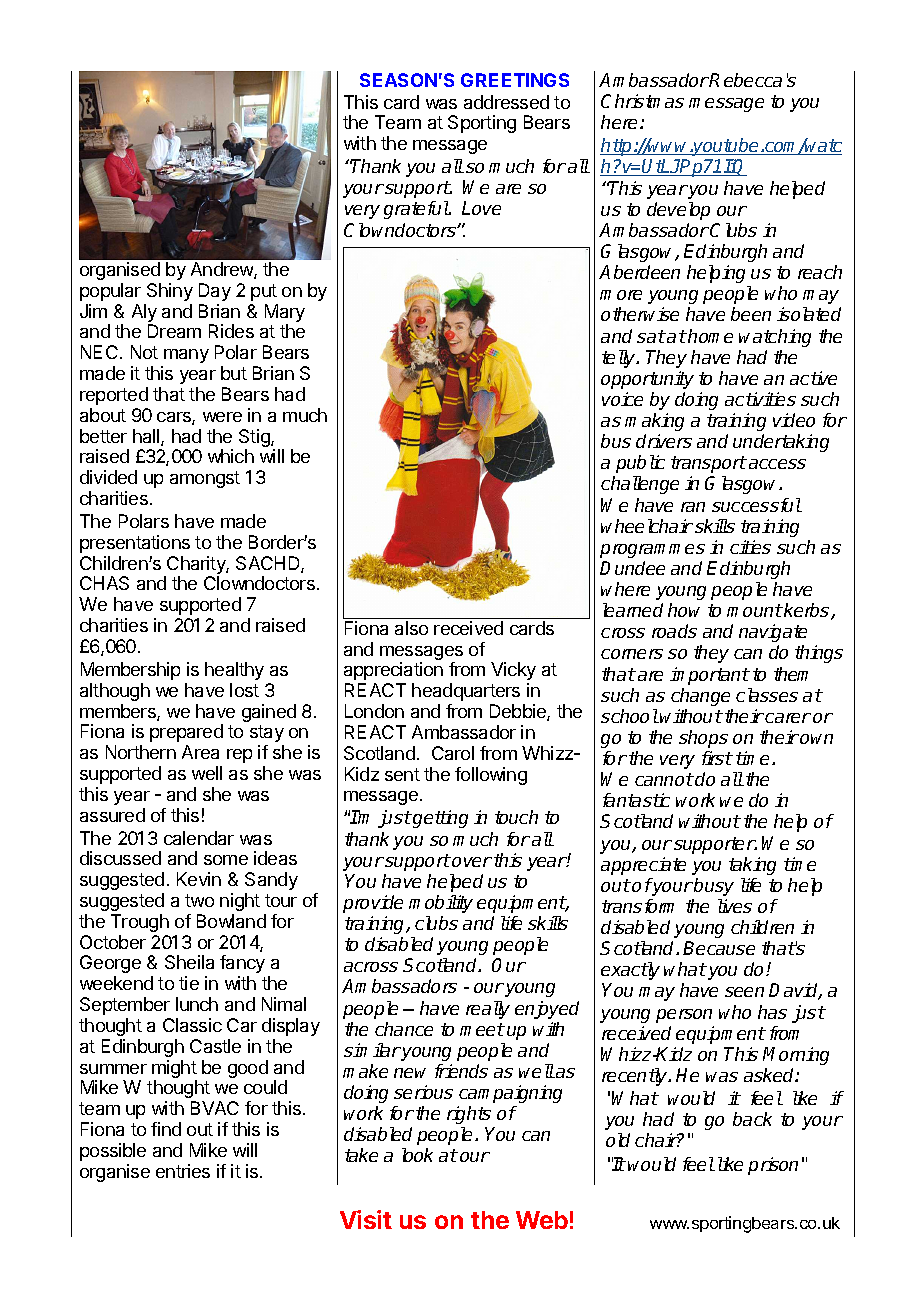 Image resolution: width=924 pixels, height=1308 pixels. Describe the element at coordinates (709, 464) in the screenshot. I see `transport` at that location.
